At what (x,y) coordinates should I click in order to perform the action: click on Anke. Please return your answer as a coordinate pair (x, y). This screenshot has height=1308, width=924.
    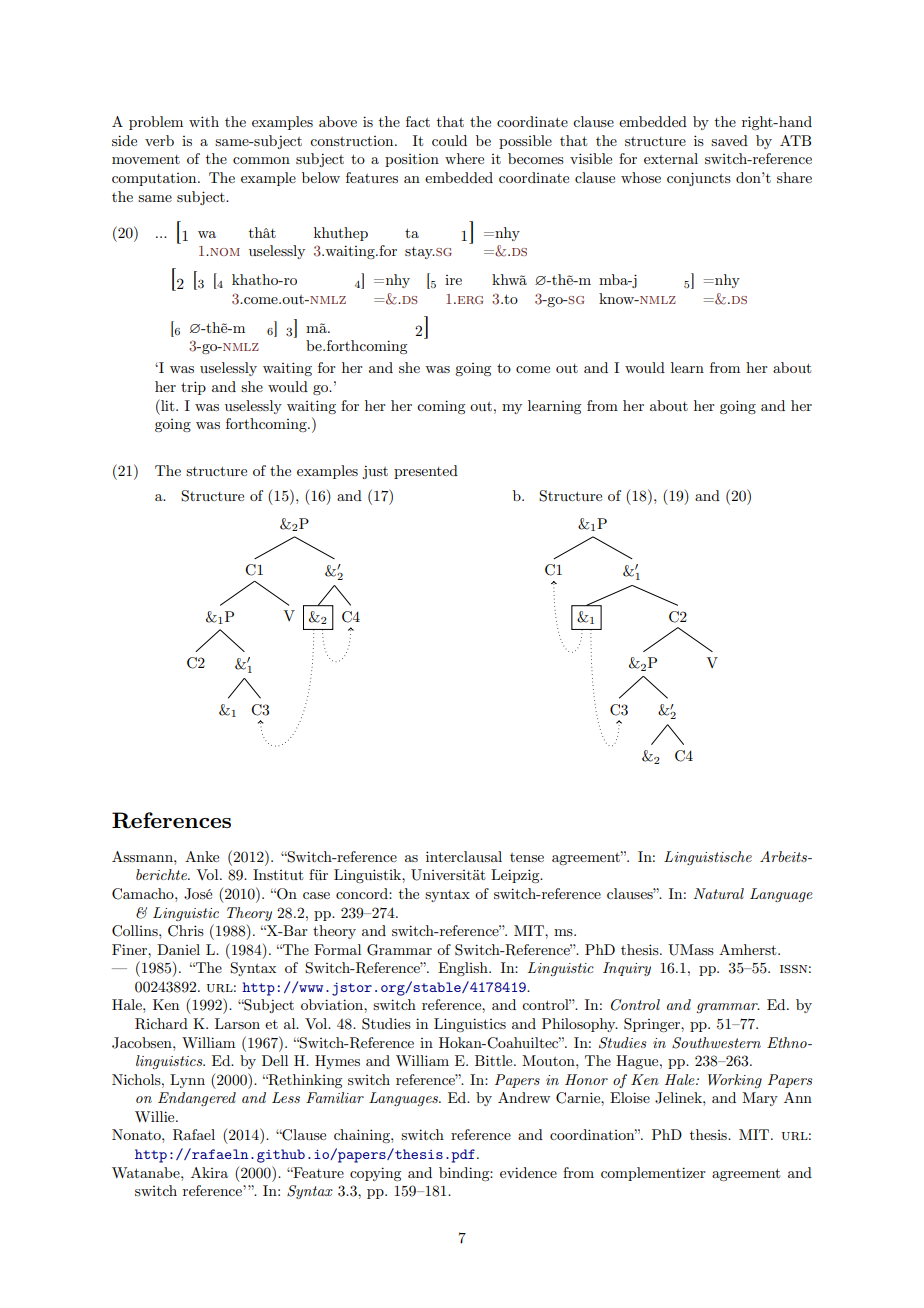
    Looking at the image, I should click on (202, 856).
